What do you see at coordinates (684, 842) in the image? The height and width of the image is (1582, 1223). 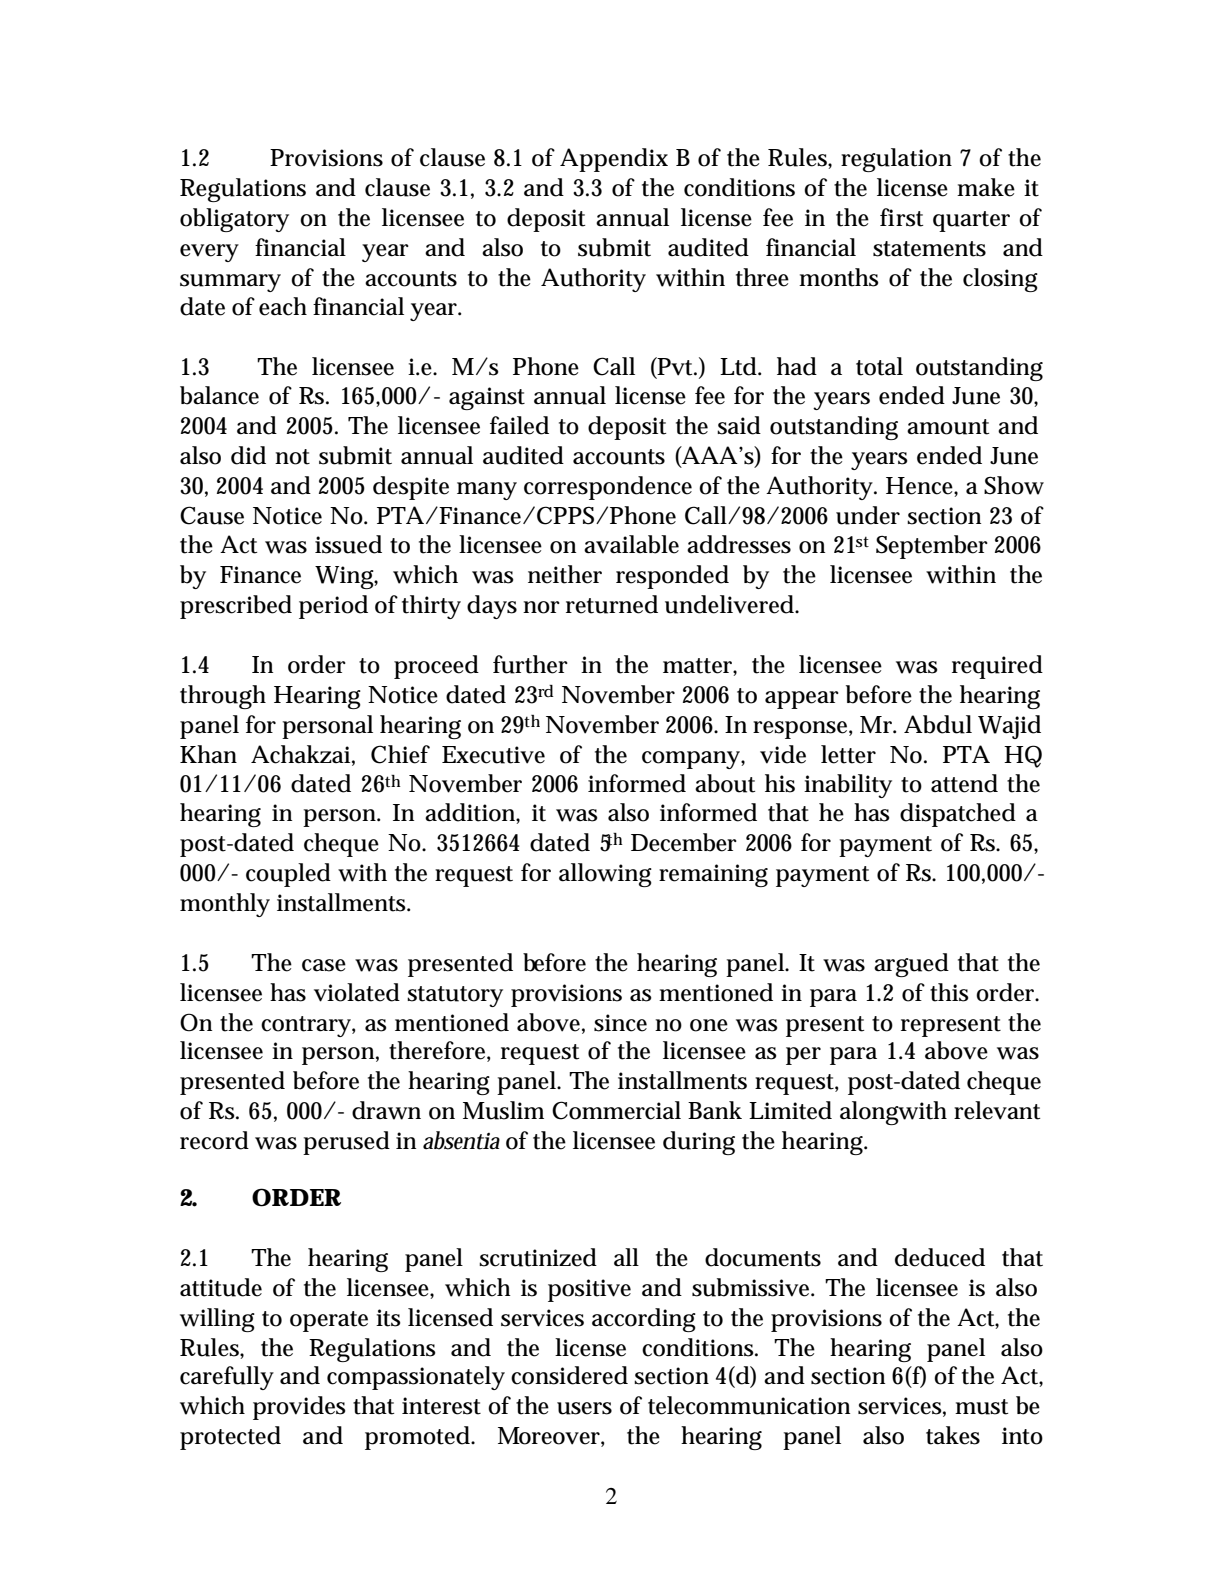 I see `December` at bounding box center [684, 842].
